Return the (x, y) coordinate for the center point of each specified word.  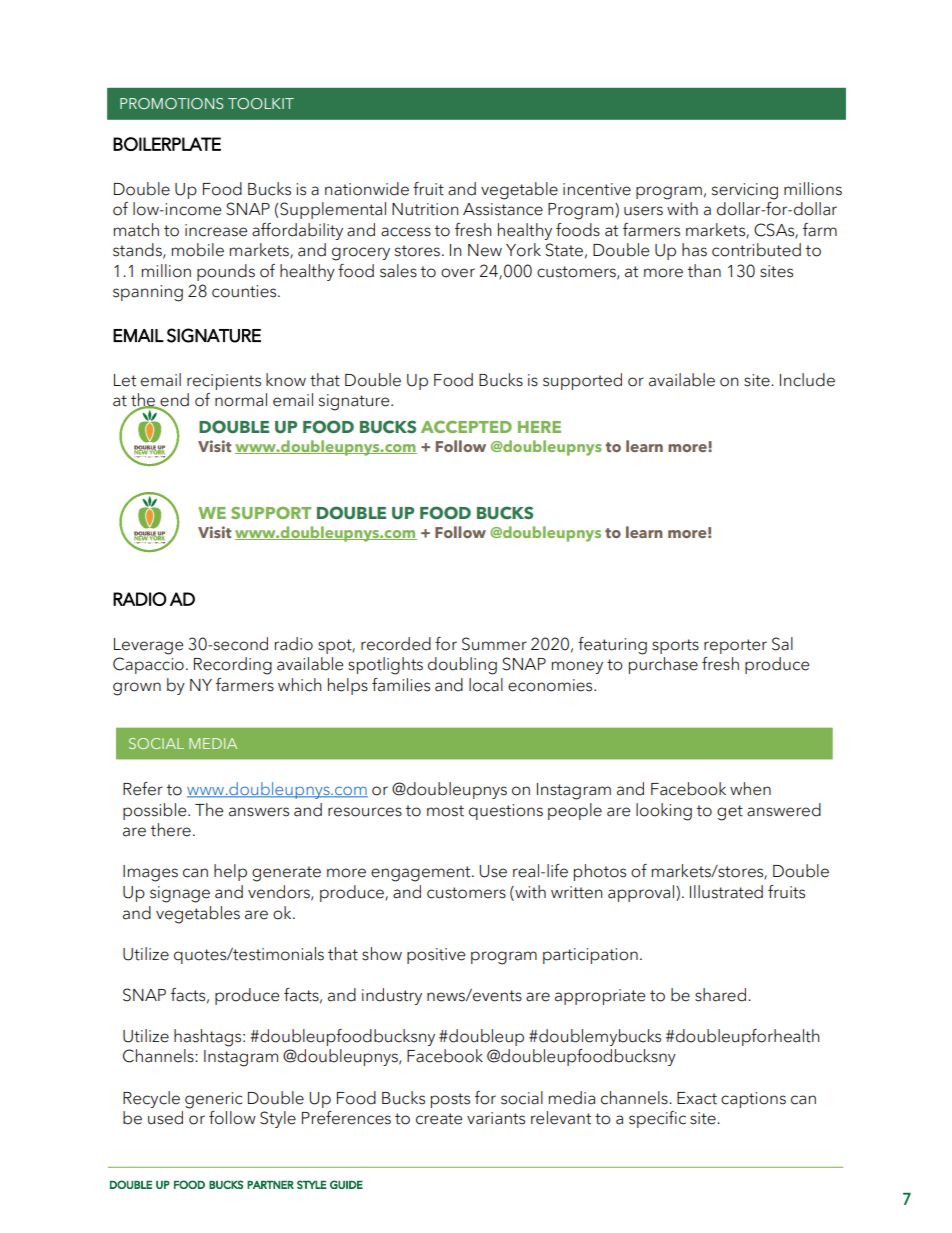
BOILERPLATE (167, 144)
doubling (462, 666)
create (439, 1119)
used (165, 1118)
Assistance (503, 209)
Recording (233, 666)
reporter (735, 646)
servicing (745, 191)
